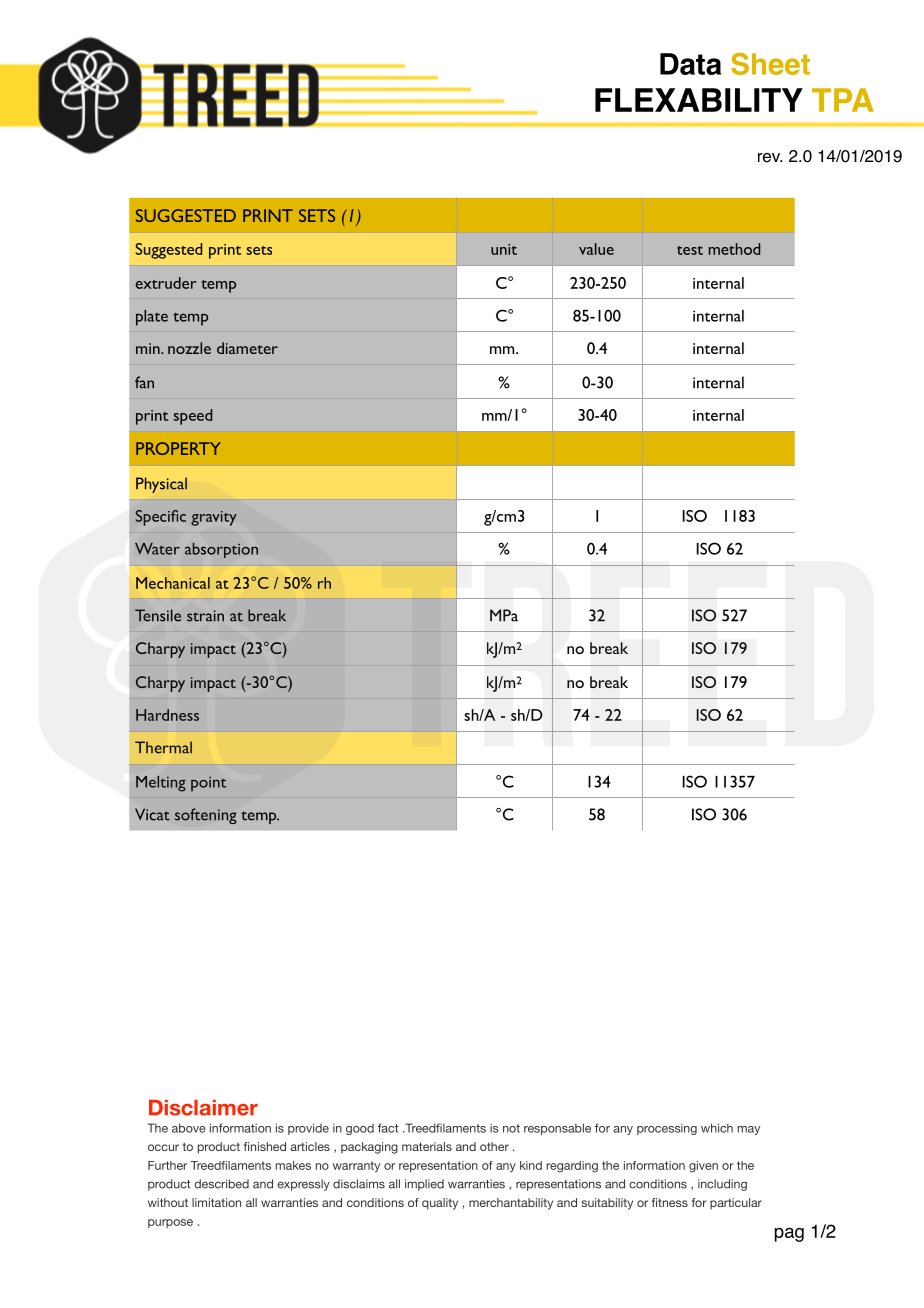 The width and height of the document is (924, 1308). Describe the element at coordinates (166, 283) in the document. I see `extruder` at that location.
